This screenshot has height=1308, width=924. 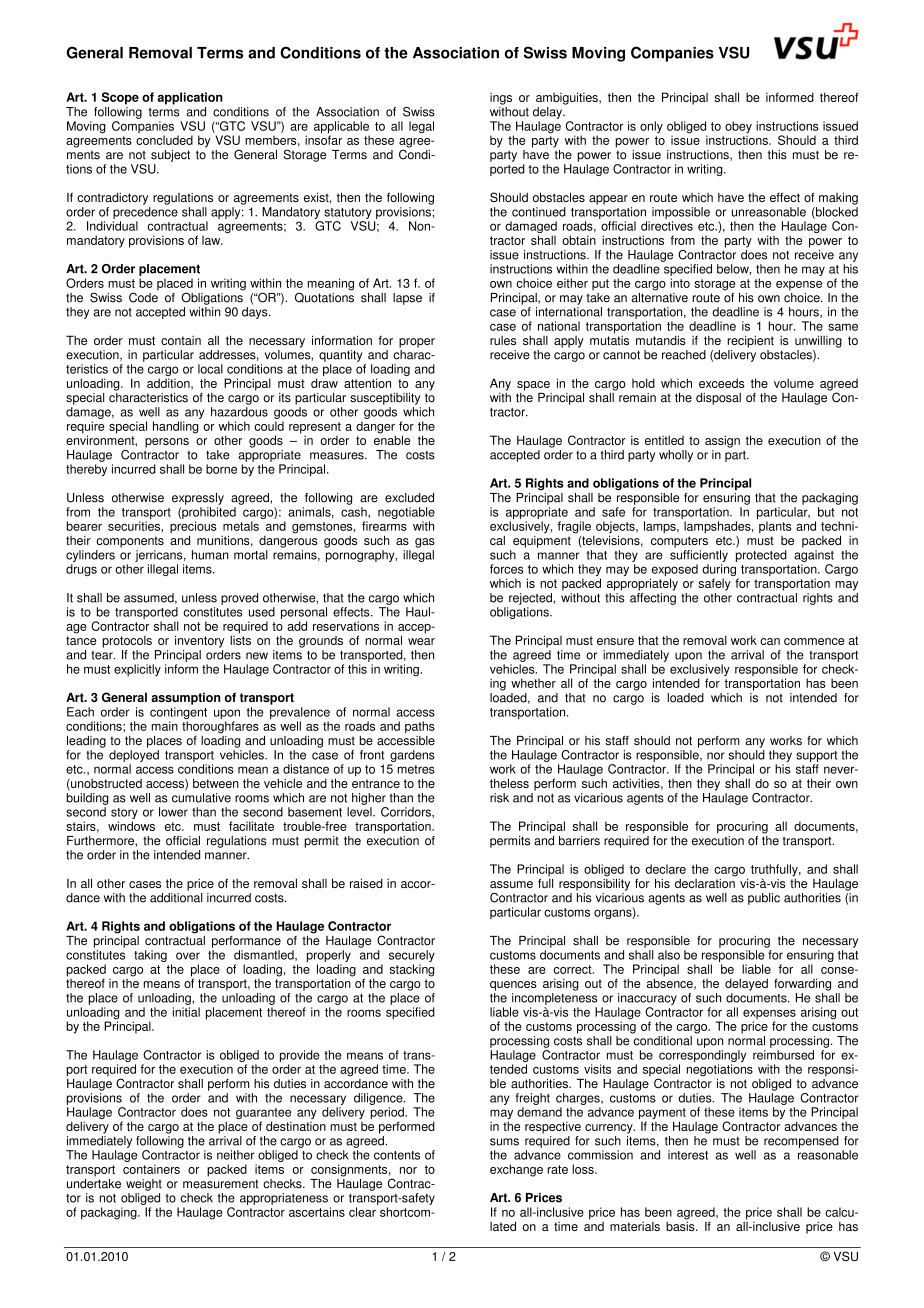 I want to click on explicitly, so click(x=137, y=670).
